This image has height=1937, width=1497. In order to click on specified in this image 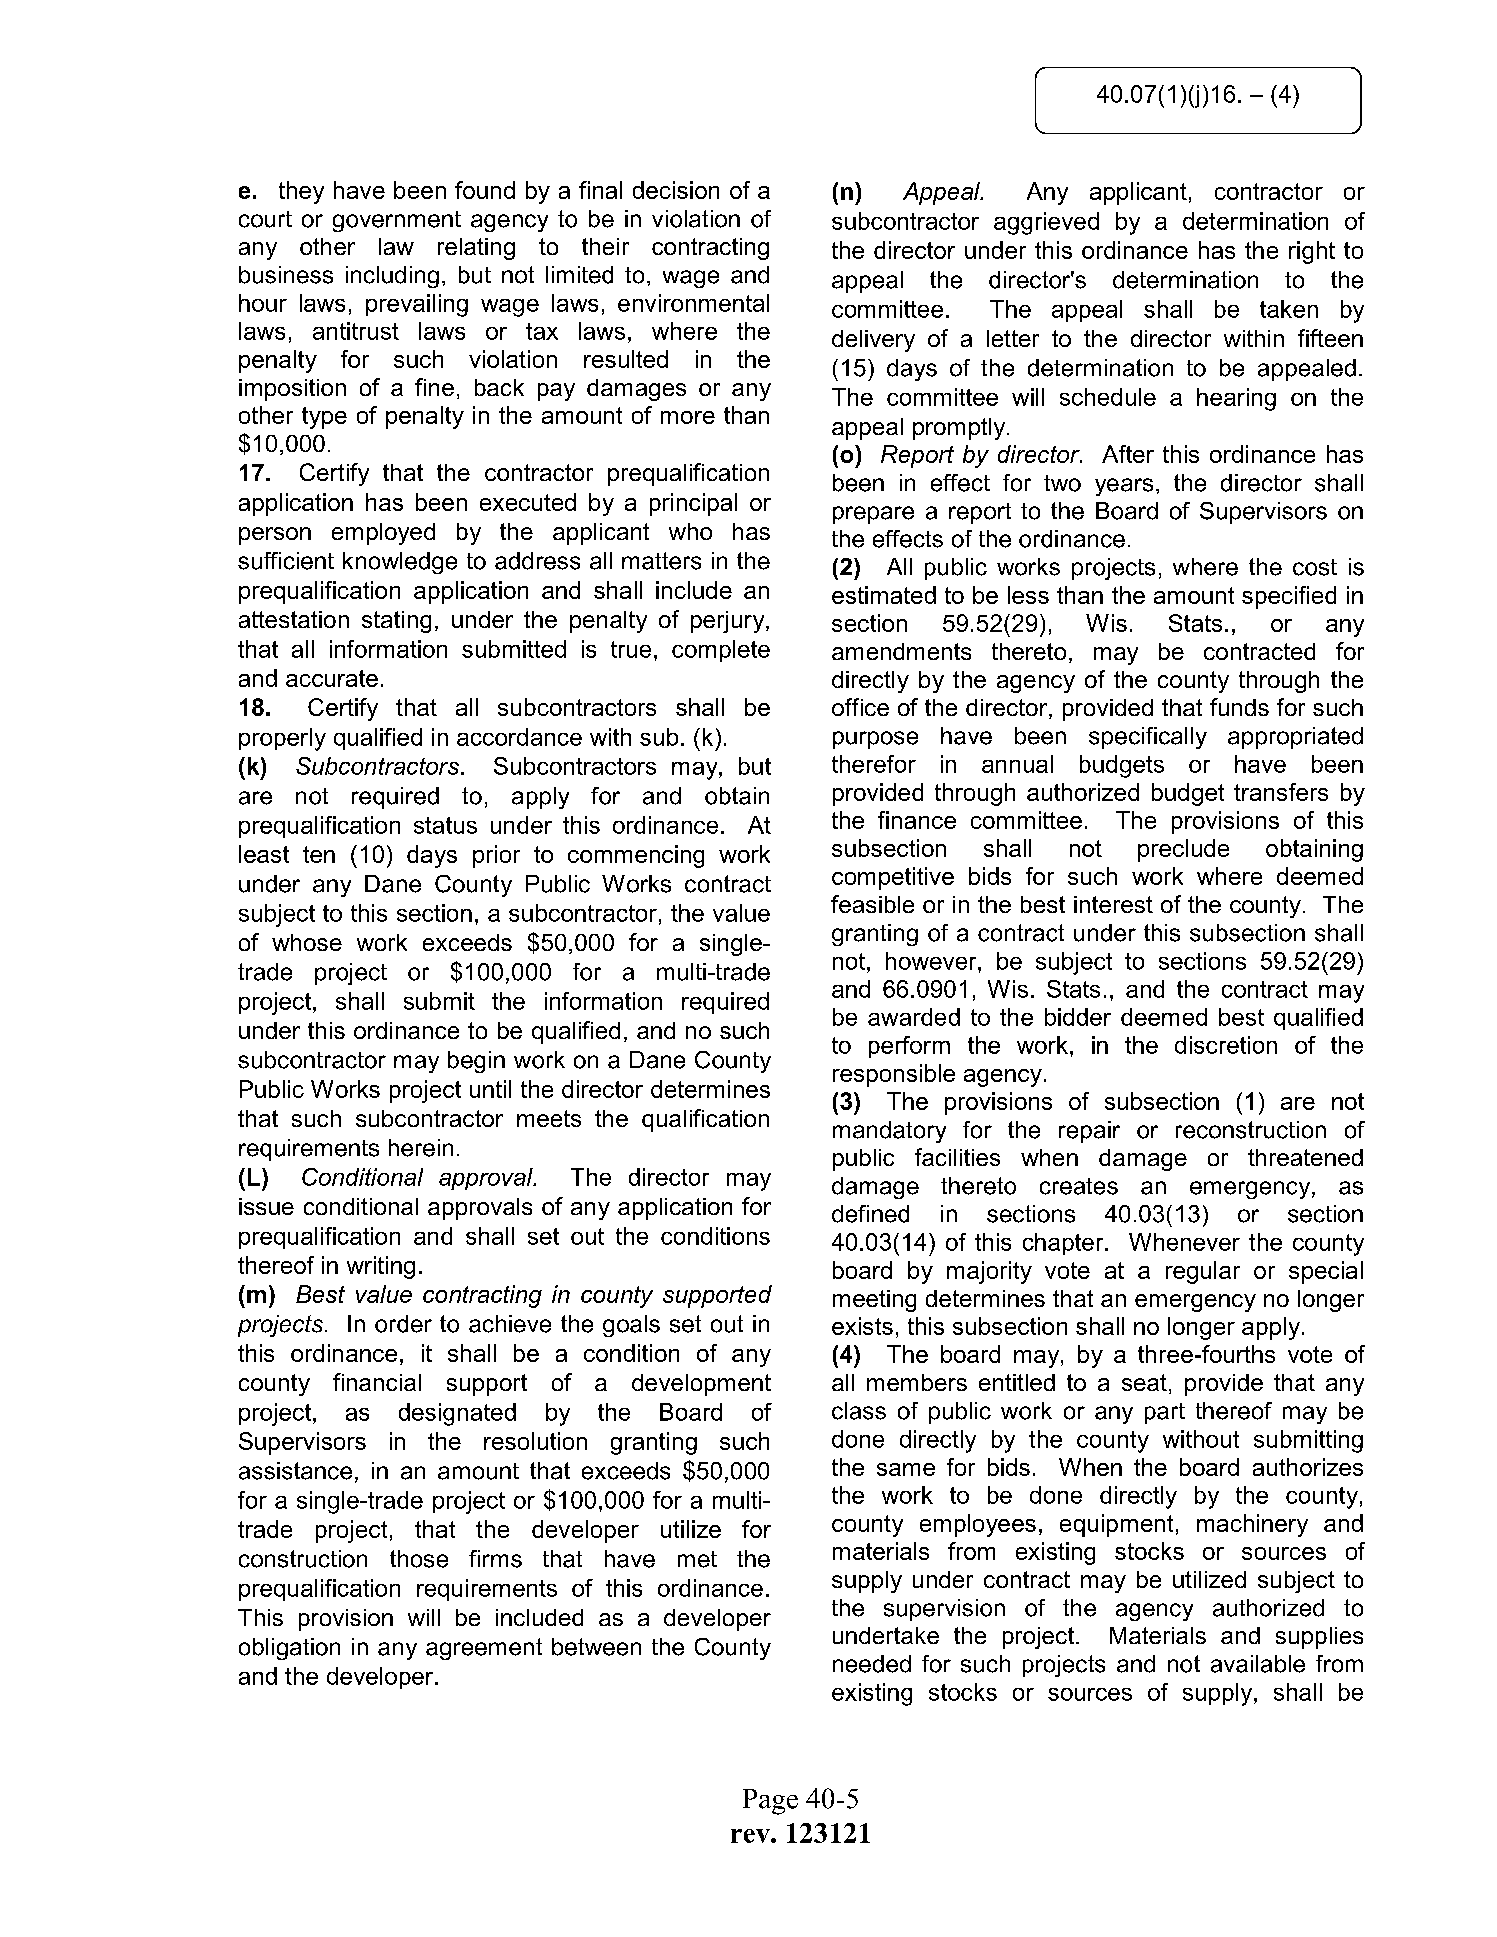, I will do `click(1289, 597)`.
